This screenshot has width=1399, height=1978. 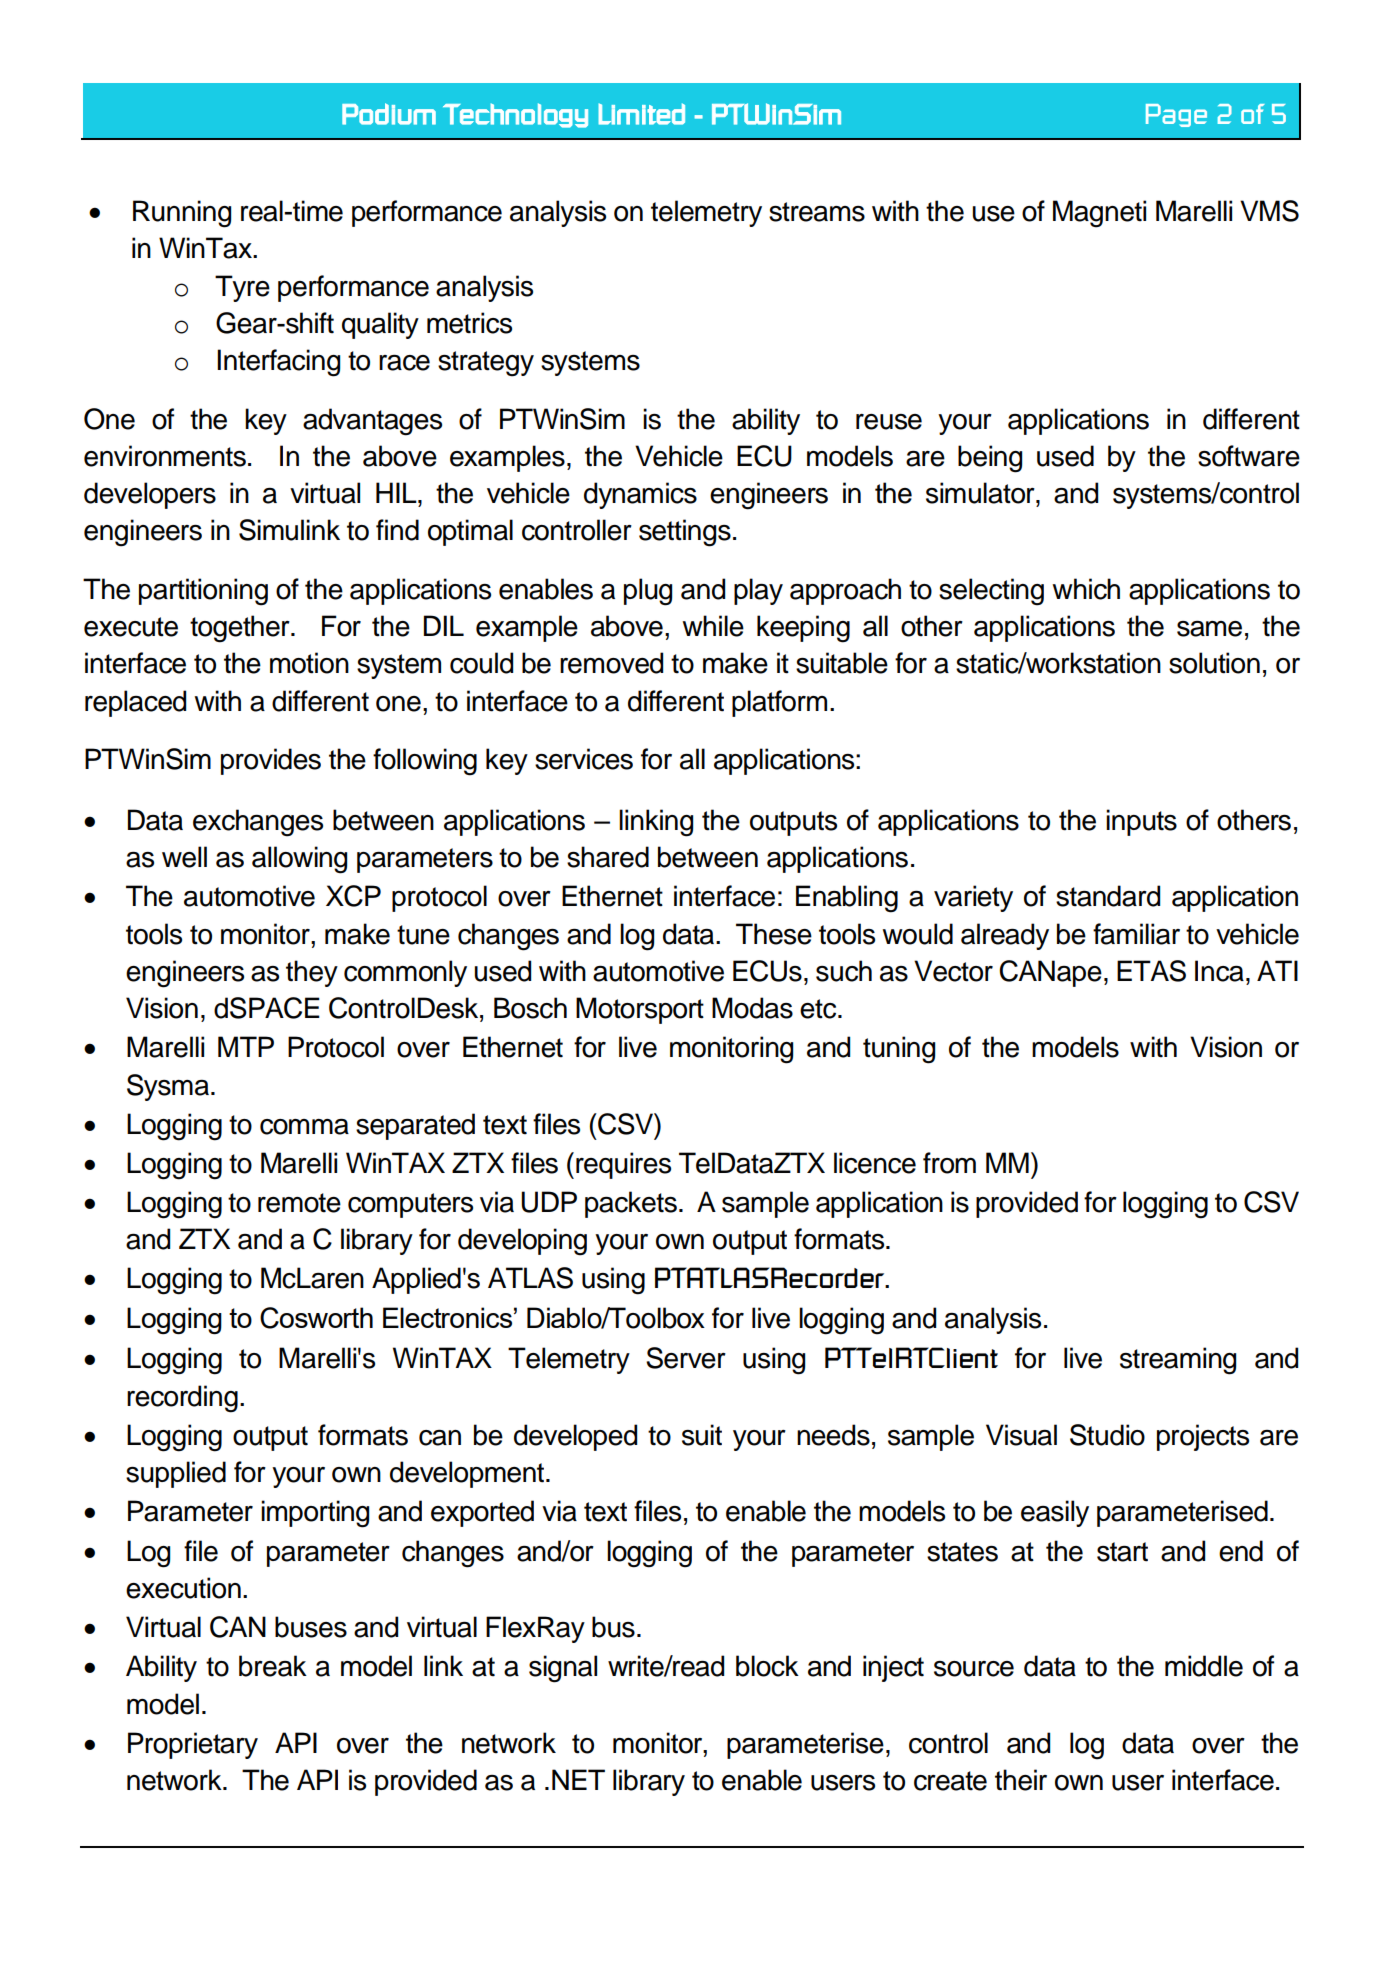 I want to click on Page, so click(x=1176, y=115).
